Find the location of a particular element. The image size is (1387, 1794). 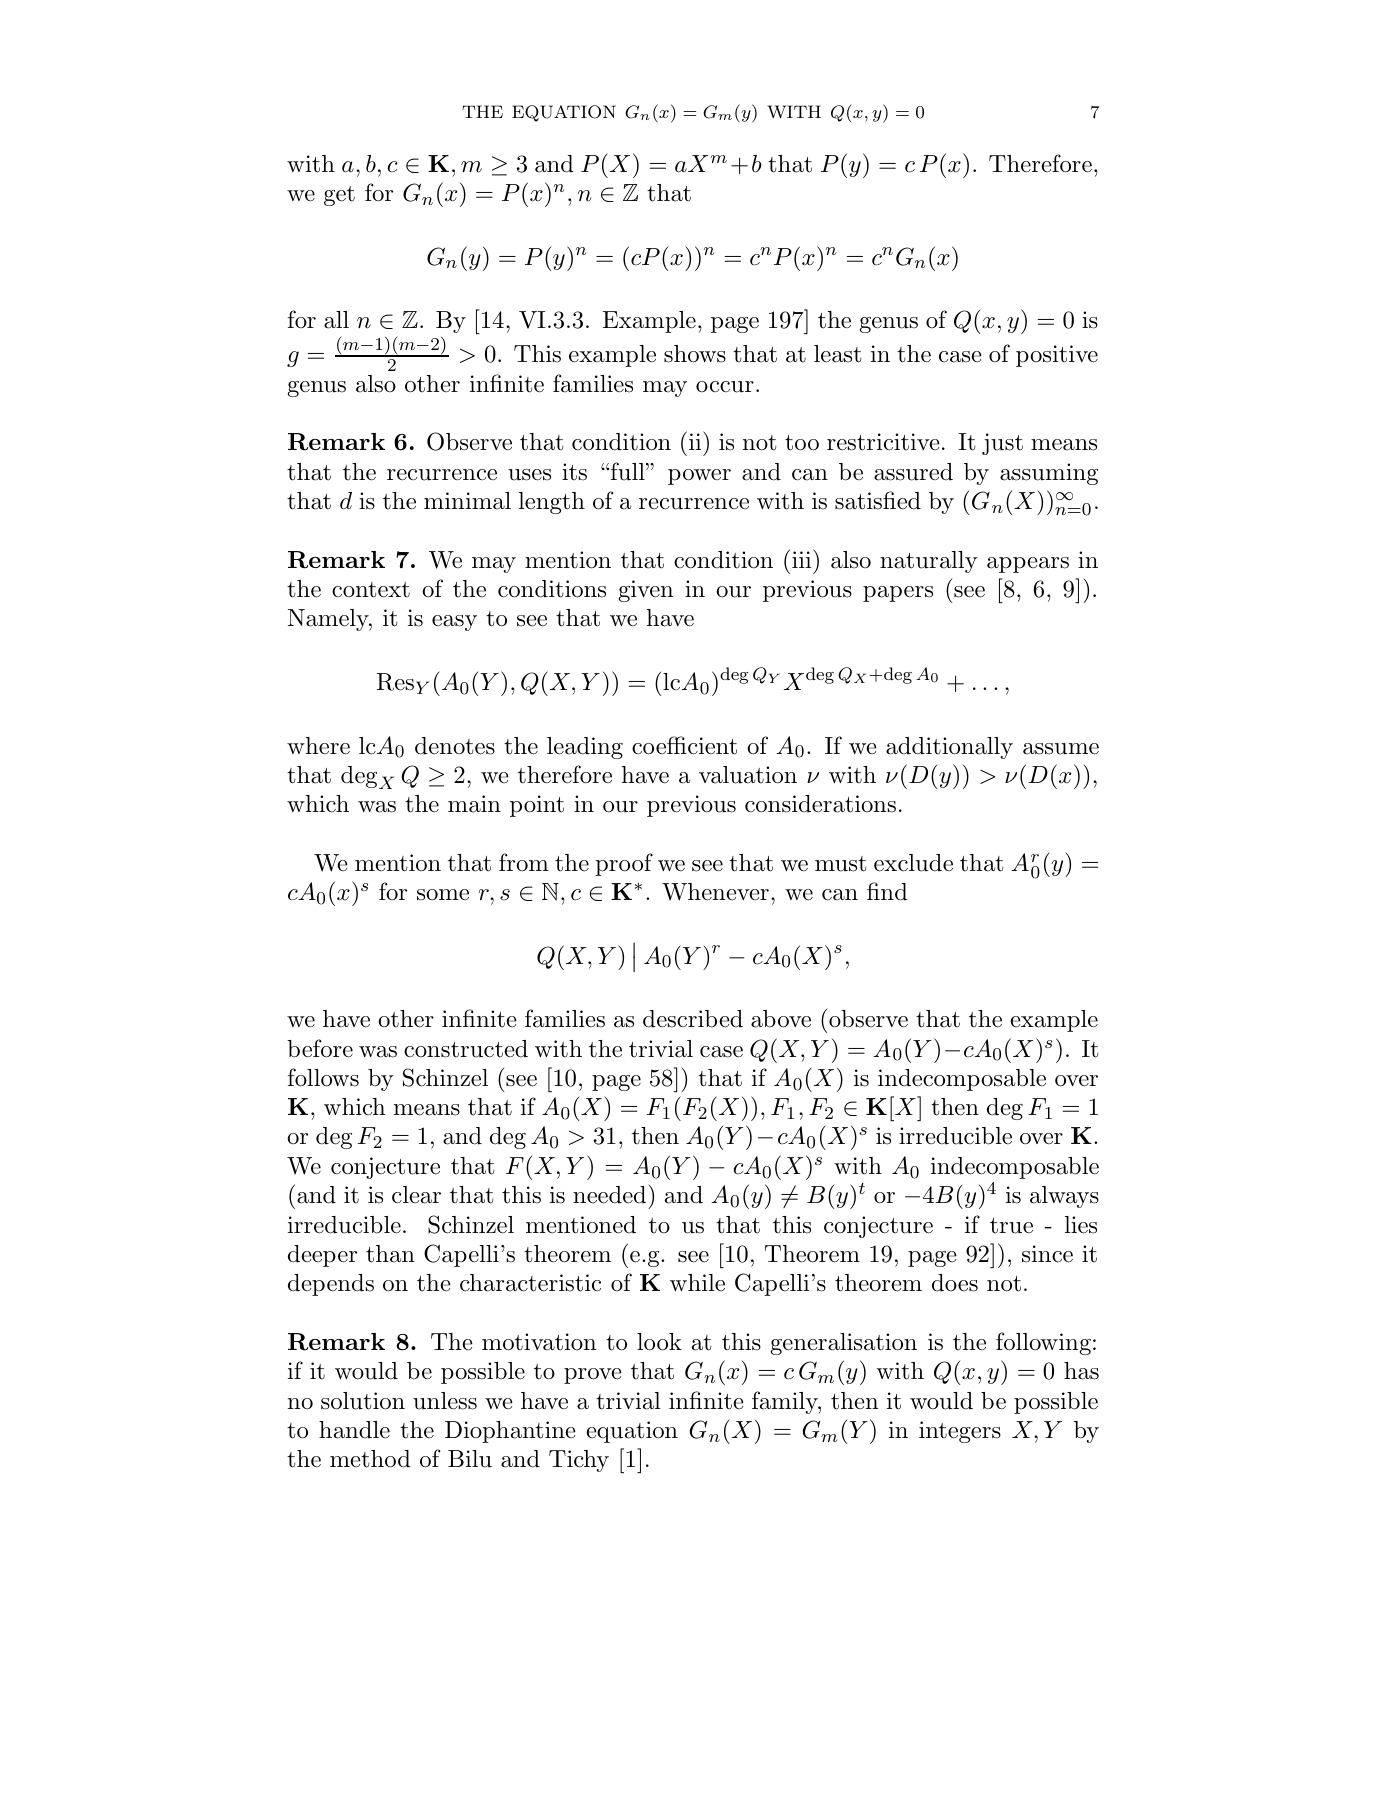

exclude is located at coordinates (913, 863).
